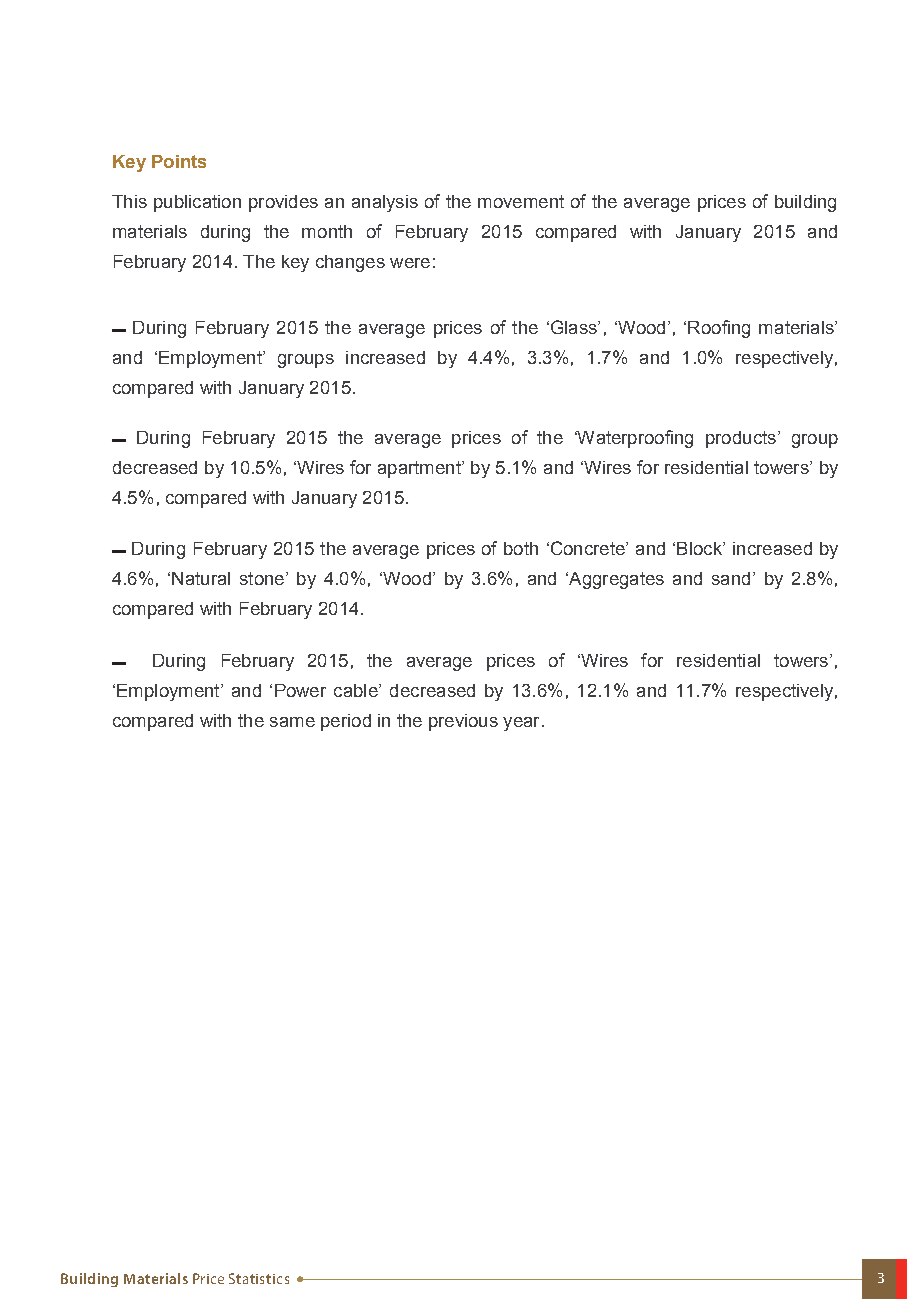  I want to click on analysis, so click(385, 203).
